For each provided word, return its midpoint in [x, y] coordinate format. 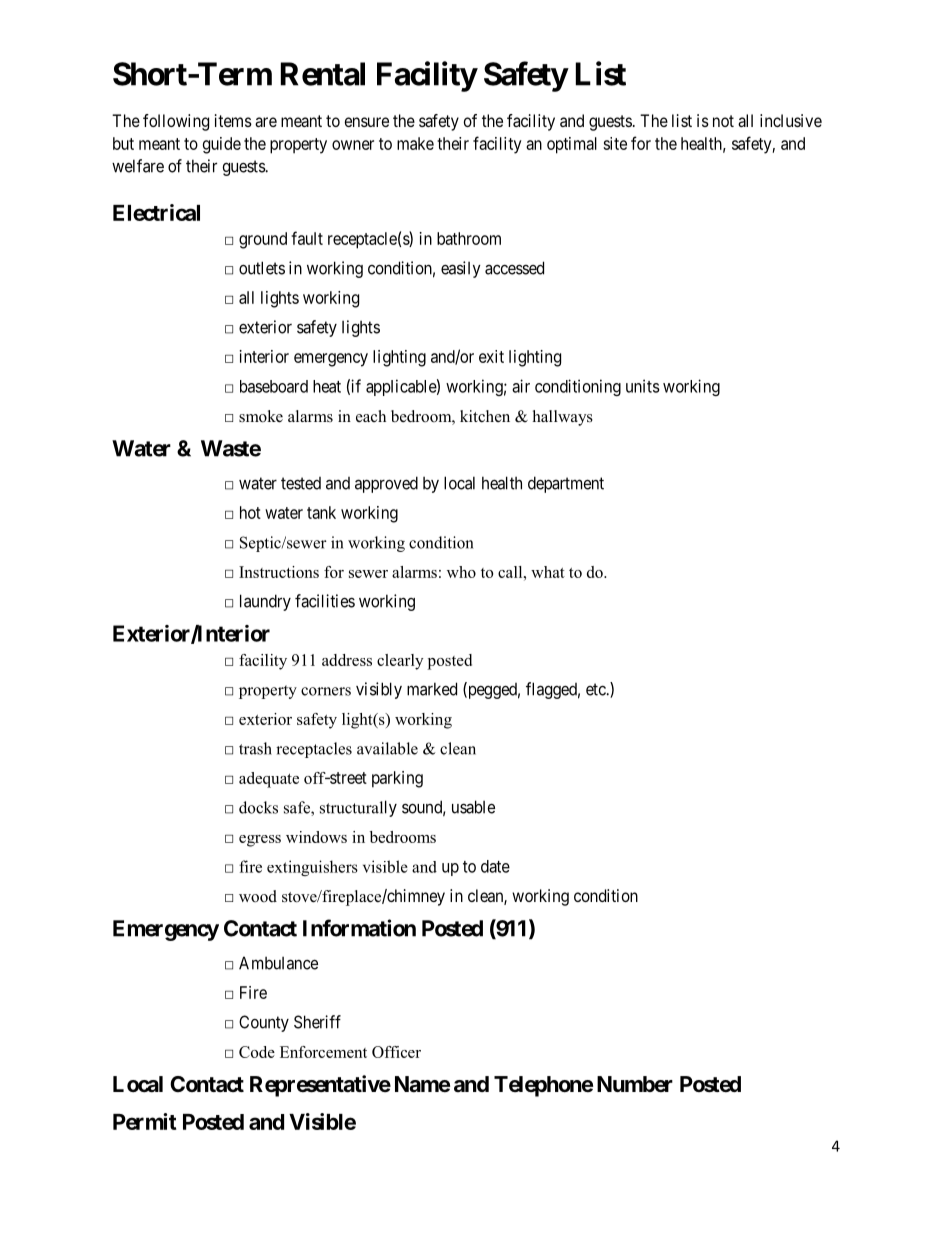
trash [255, 748]
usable [473, 807]
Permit [145, 1121]
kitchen [485, 416]
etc [596, 689]
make [415, 143]
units [643, 386]
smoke [261, 416]
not [723, 121]
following [176, 122]
